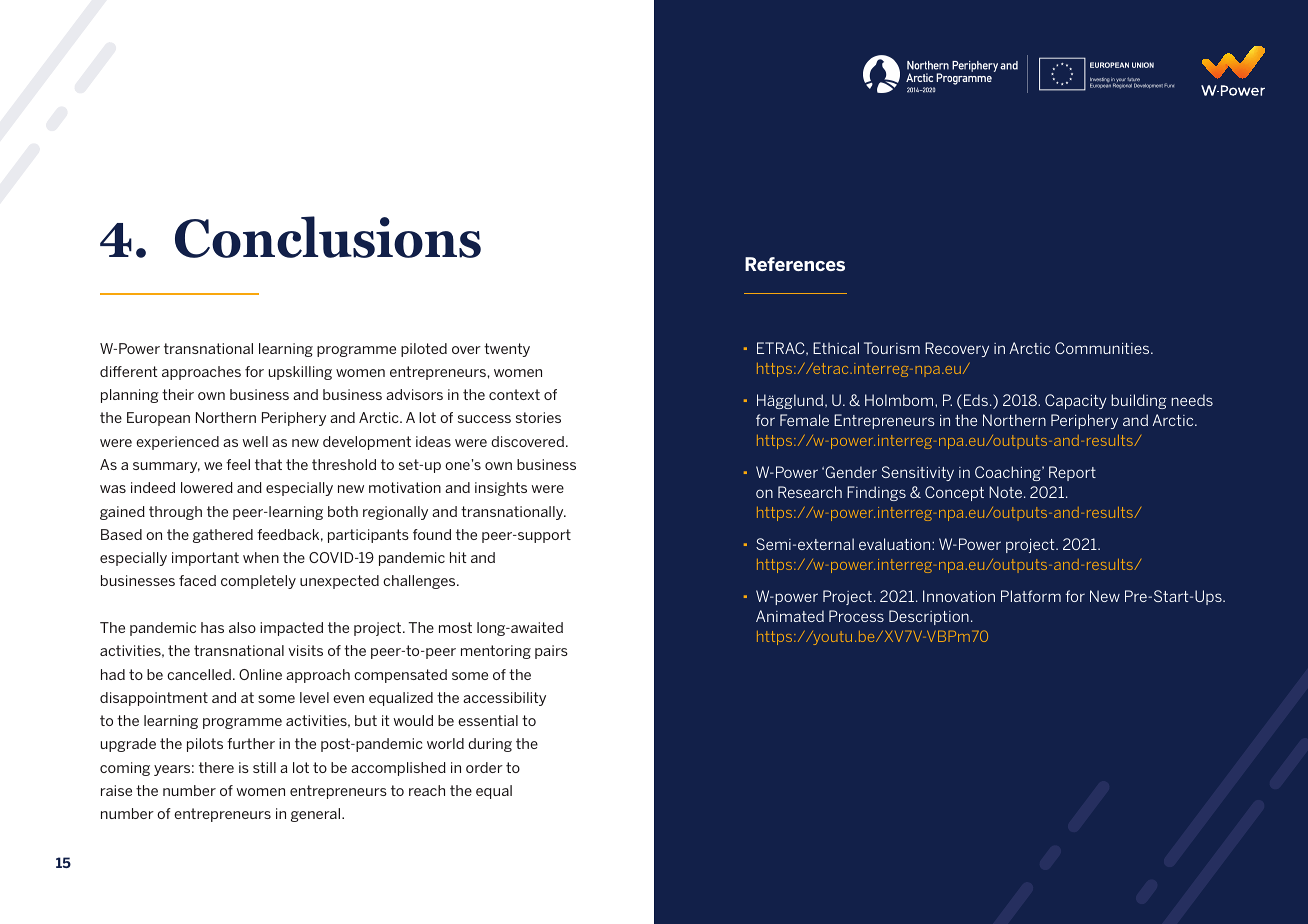 This image has width=1308, height=924. I want to click on References, so click(795, 264).
